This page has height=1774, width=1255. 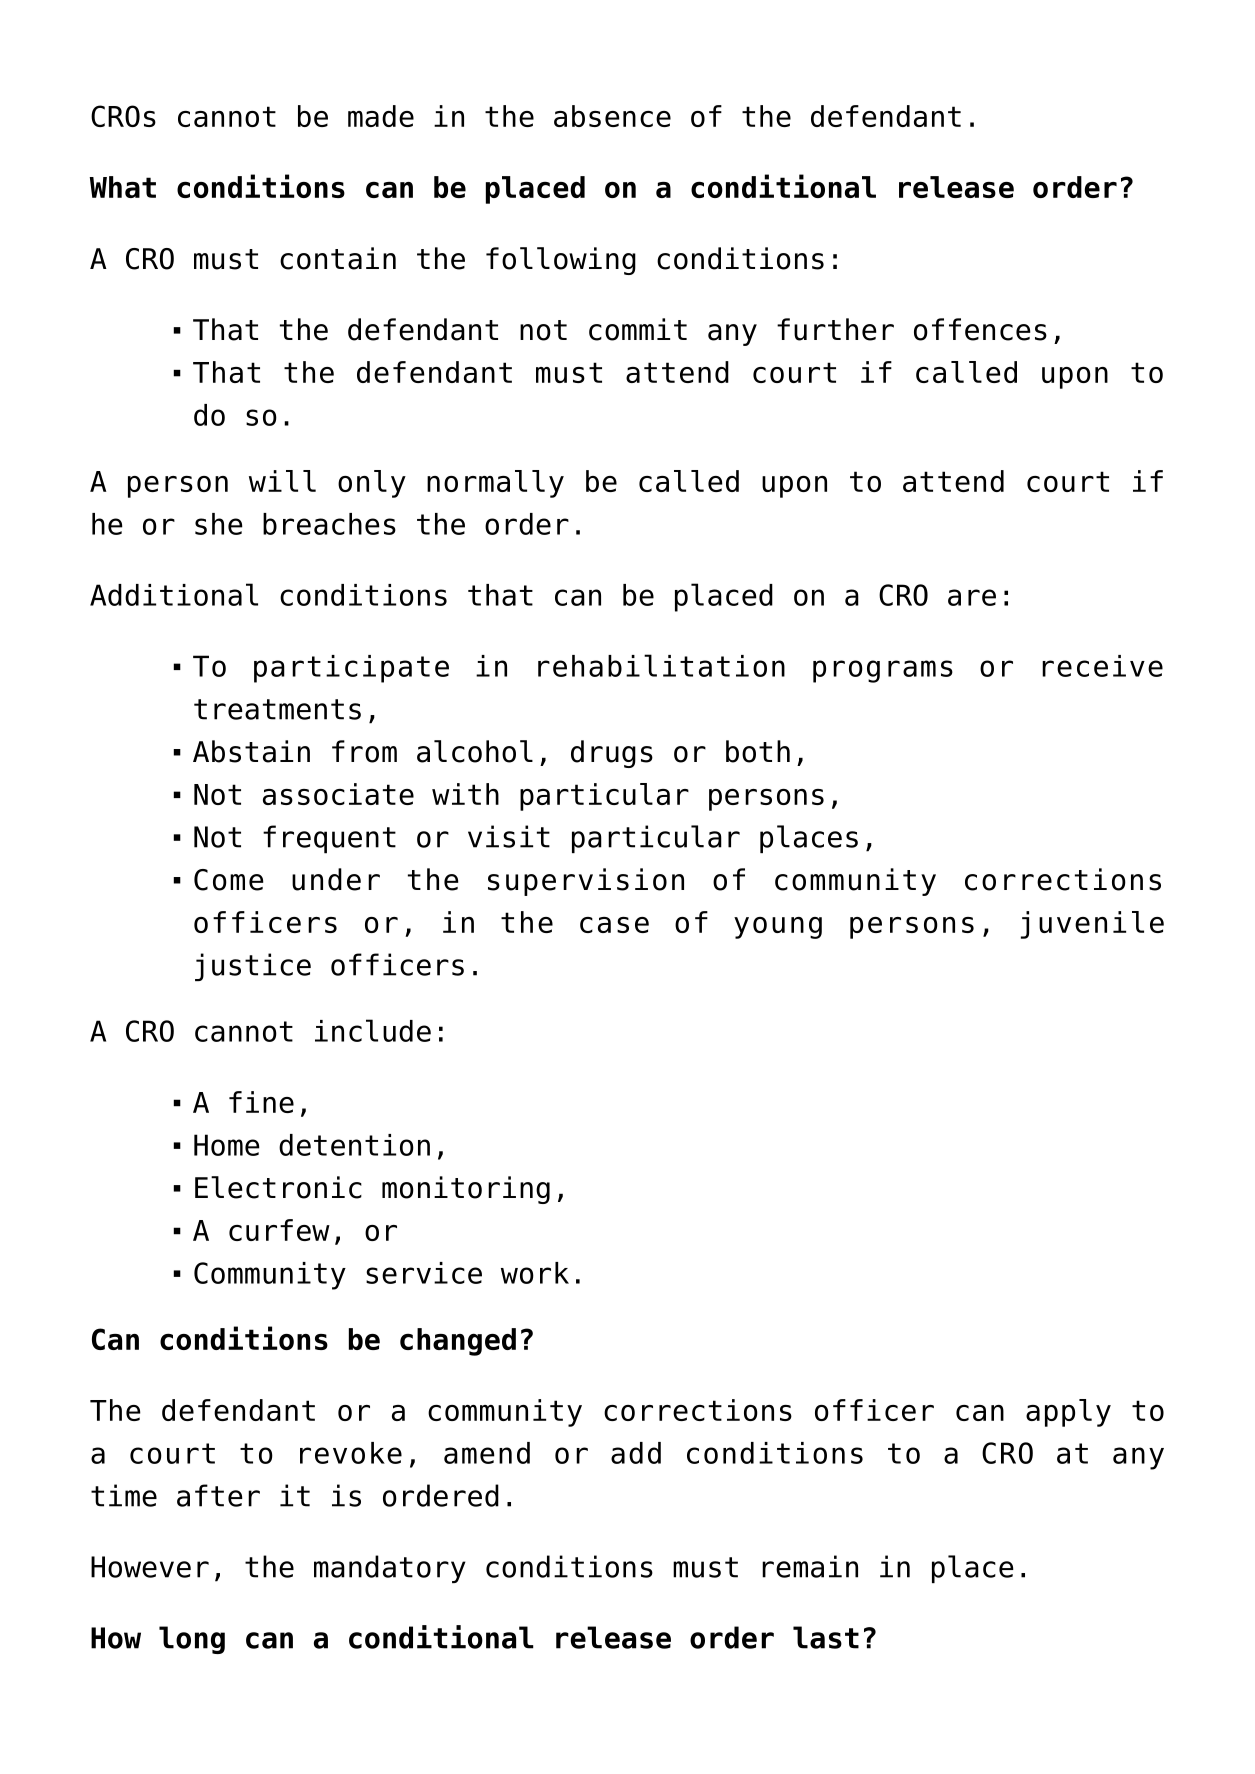 I want to click on offences, so click(x=980, y=329).
